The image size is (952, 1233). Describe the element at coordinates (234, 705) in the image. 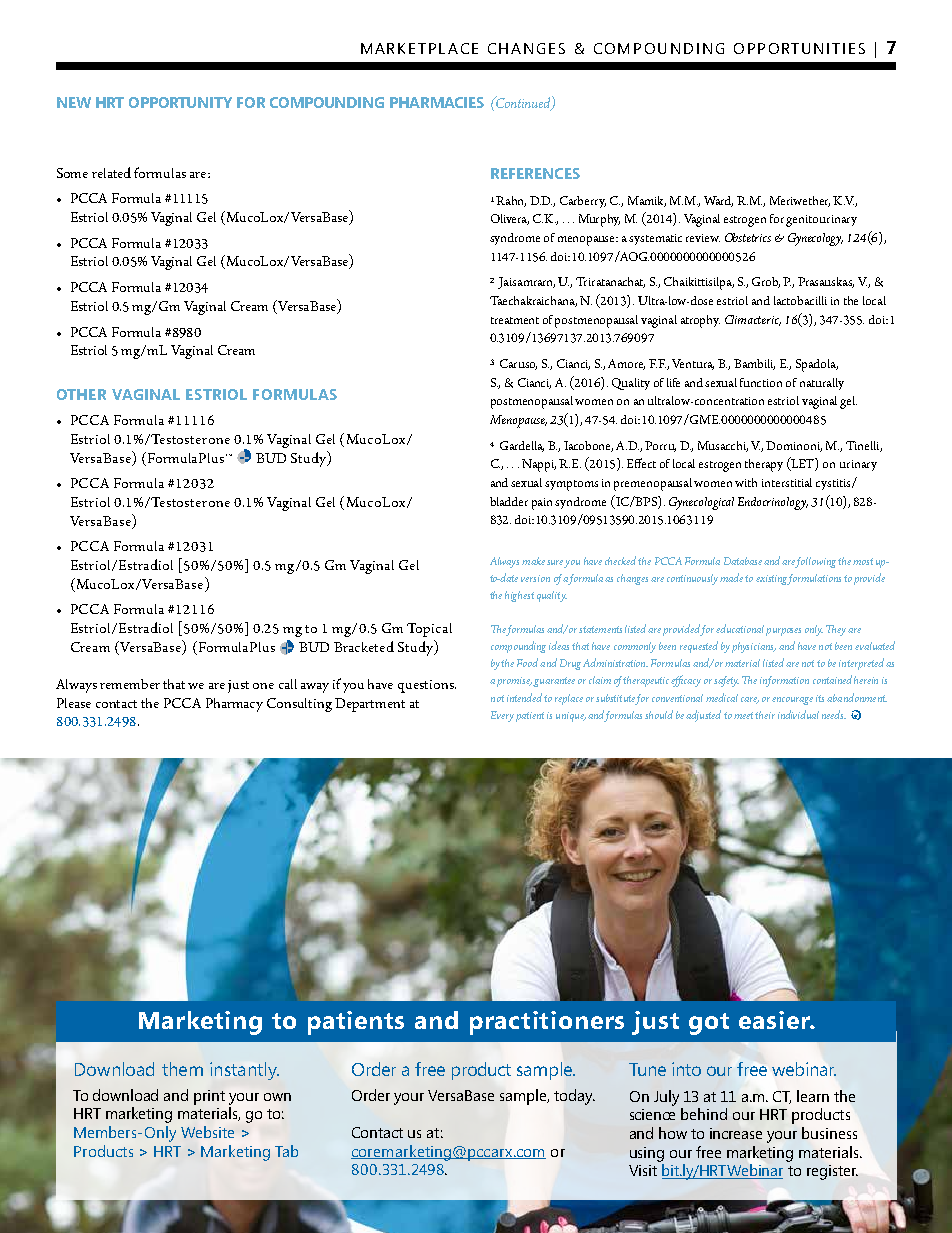

I see `Pharmacy` at that location.
